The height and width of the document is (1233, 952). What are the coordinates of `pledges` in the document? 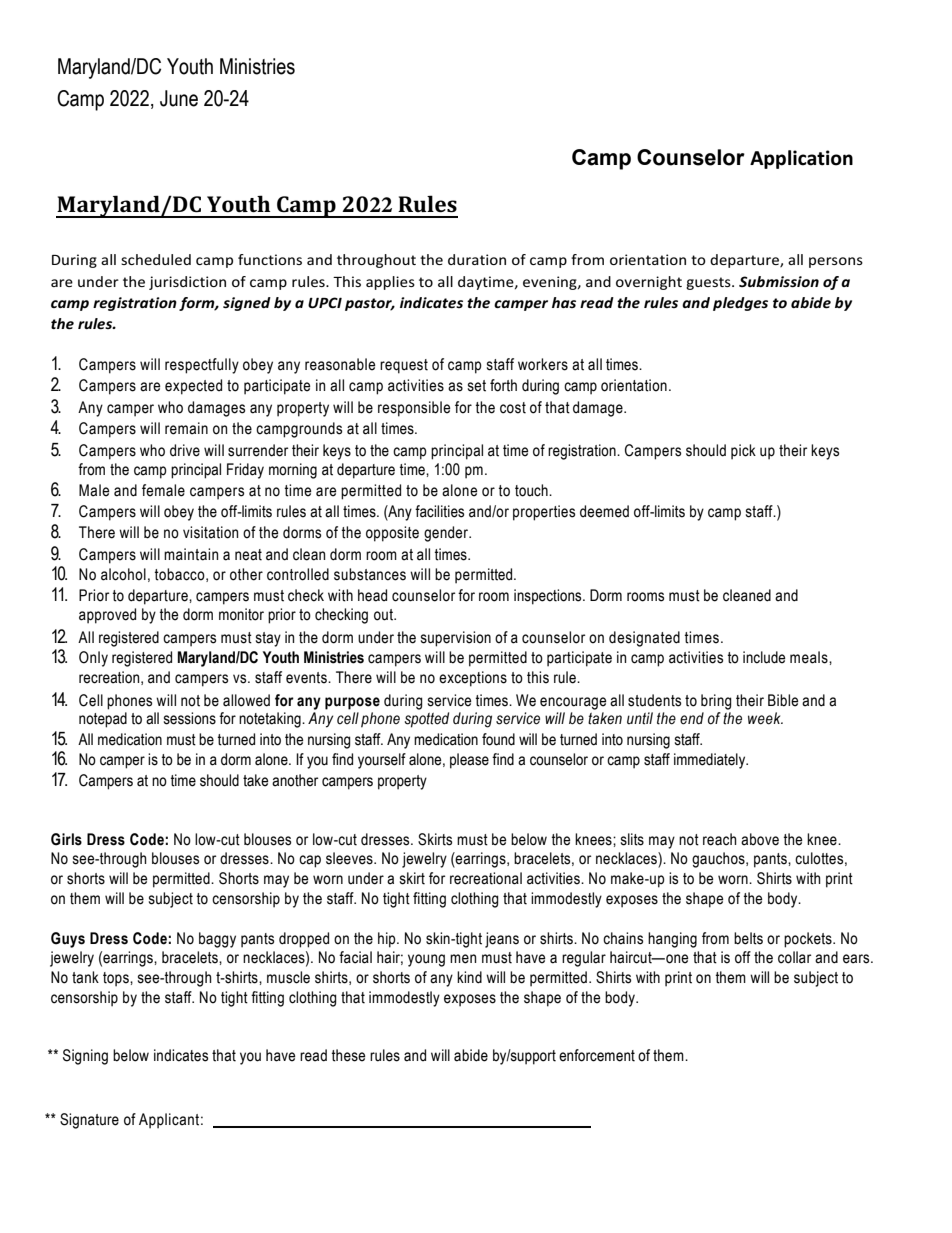 It's located at (740, 304).
